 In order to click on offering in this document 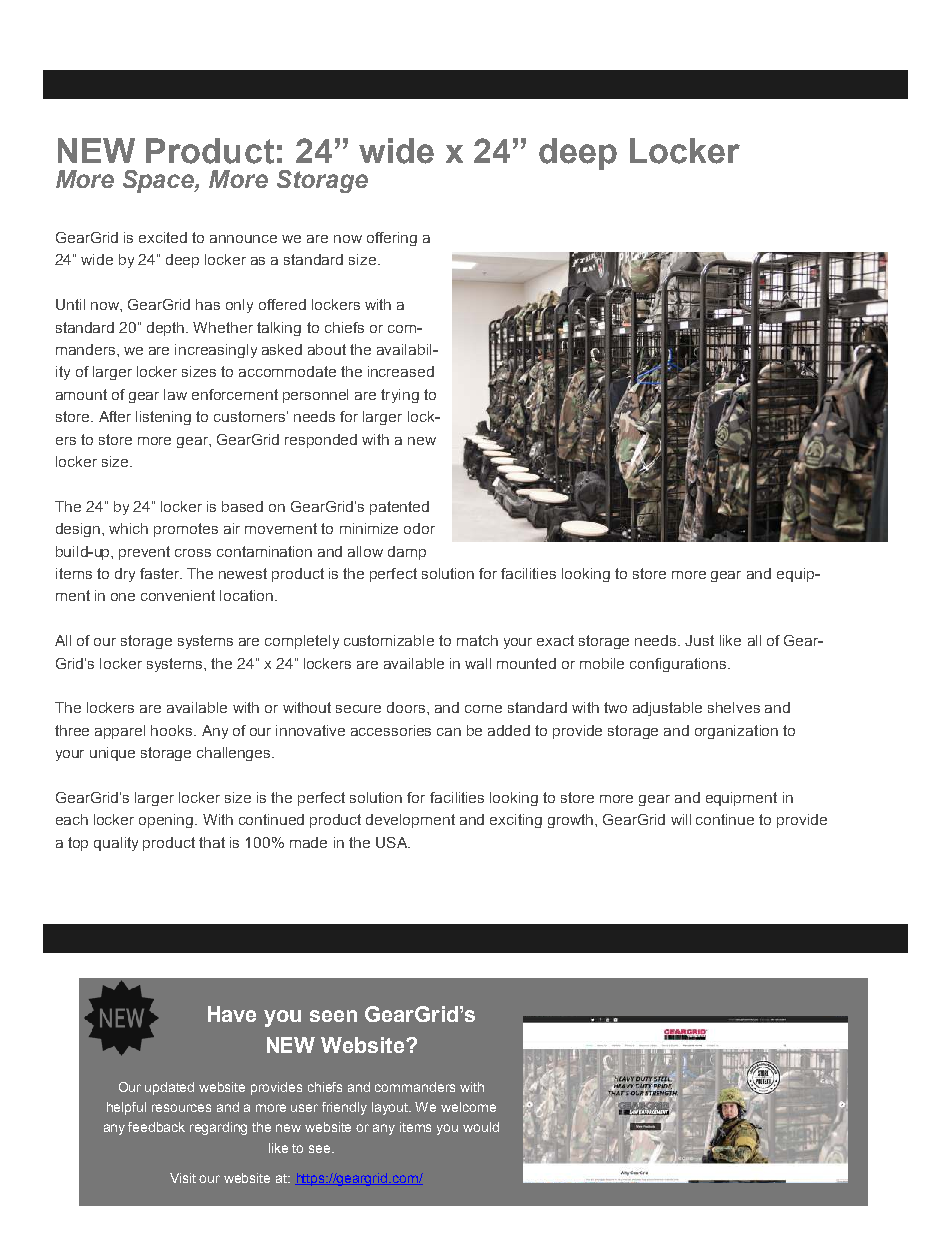, I will do `click(392, 239)`.
